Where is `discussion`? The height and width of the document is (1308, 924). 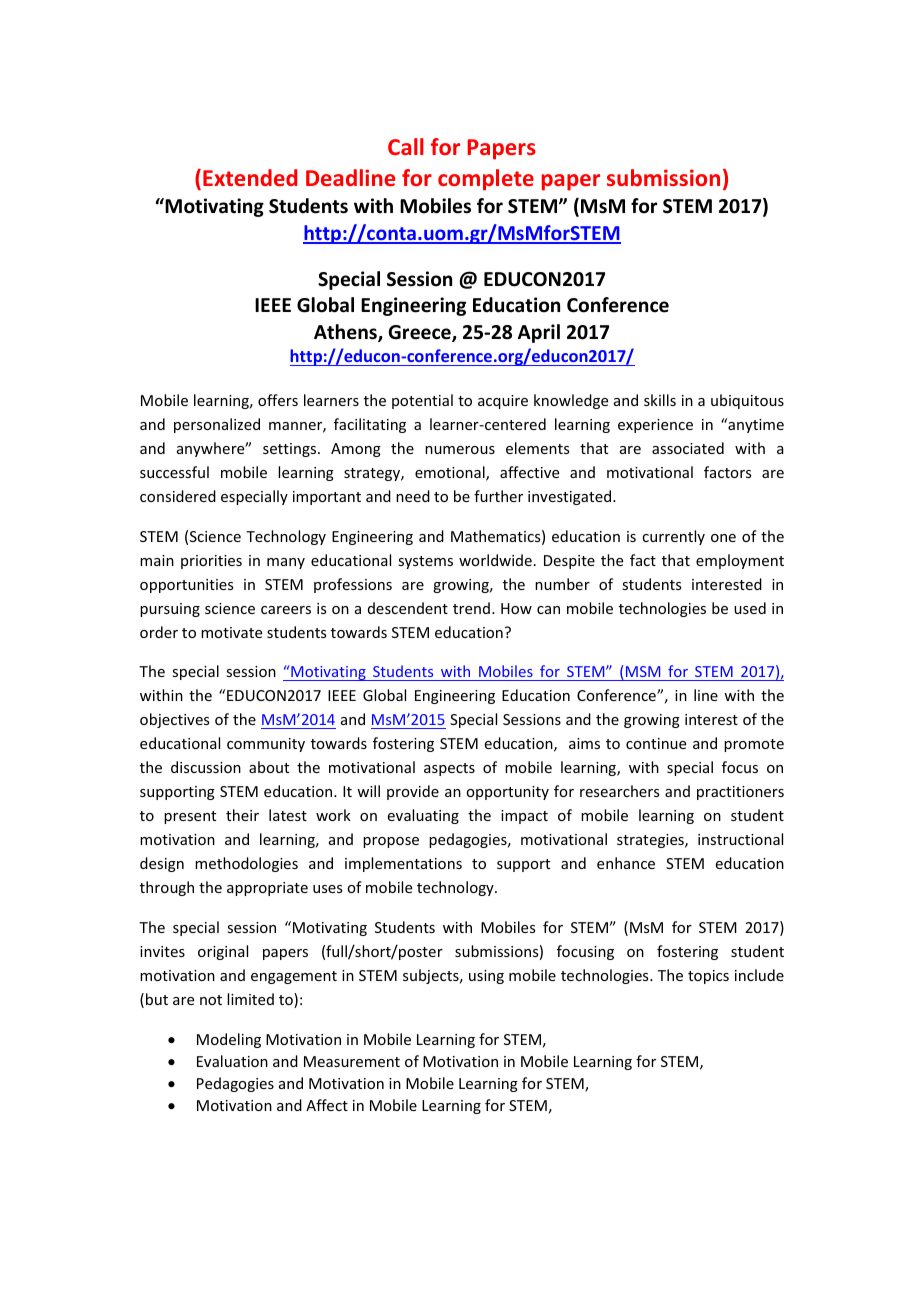 discussion is located at coordinates (206, 767).
